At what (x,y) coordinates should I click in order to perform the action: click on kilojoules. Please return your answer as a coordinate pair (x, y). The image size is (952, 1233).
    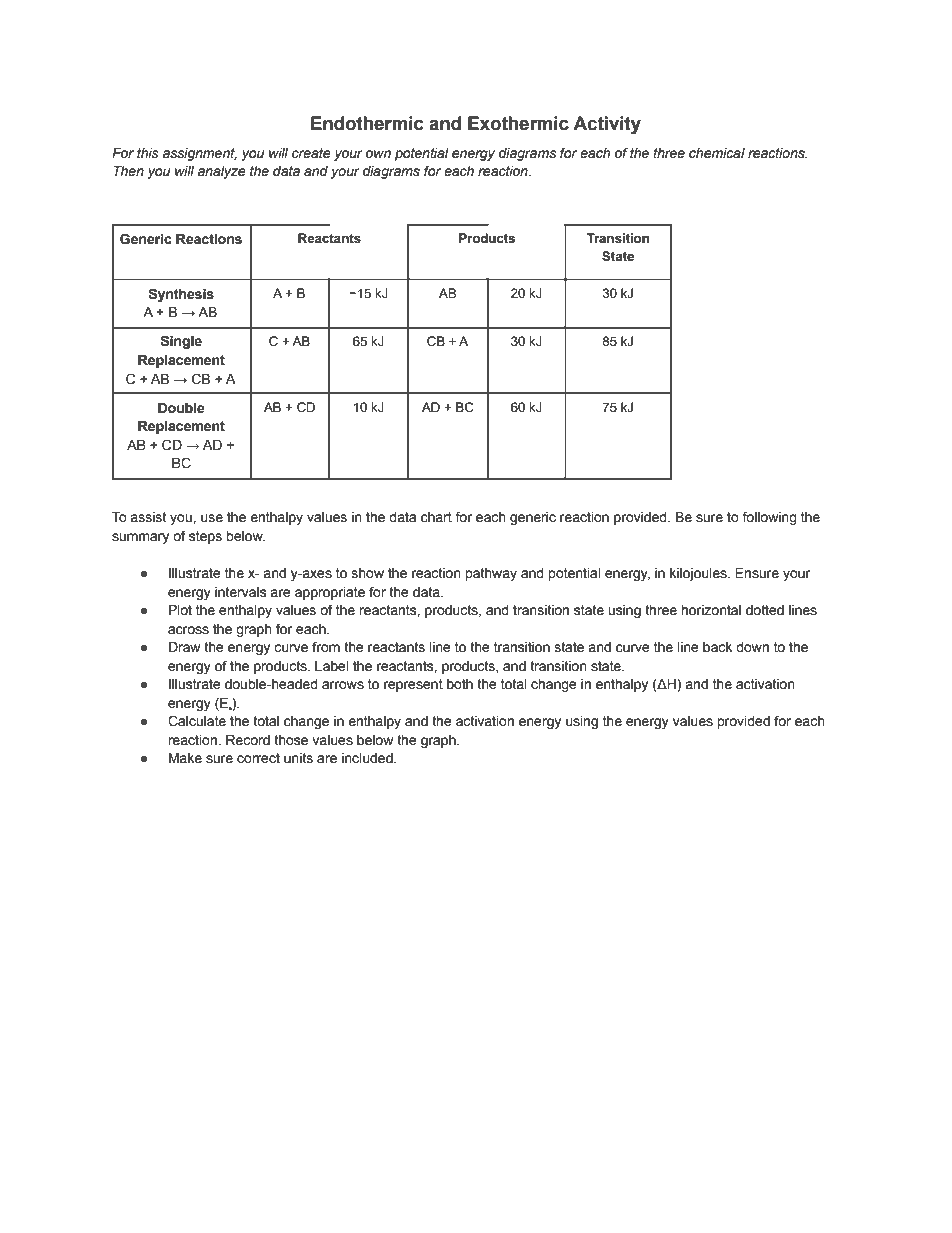
    Looking at the image, I should click on (699, 574).
